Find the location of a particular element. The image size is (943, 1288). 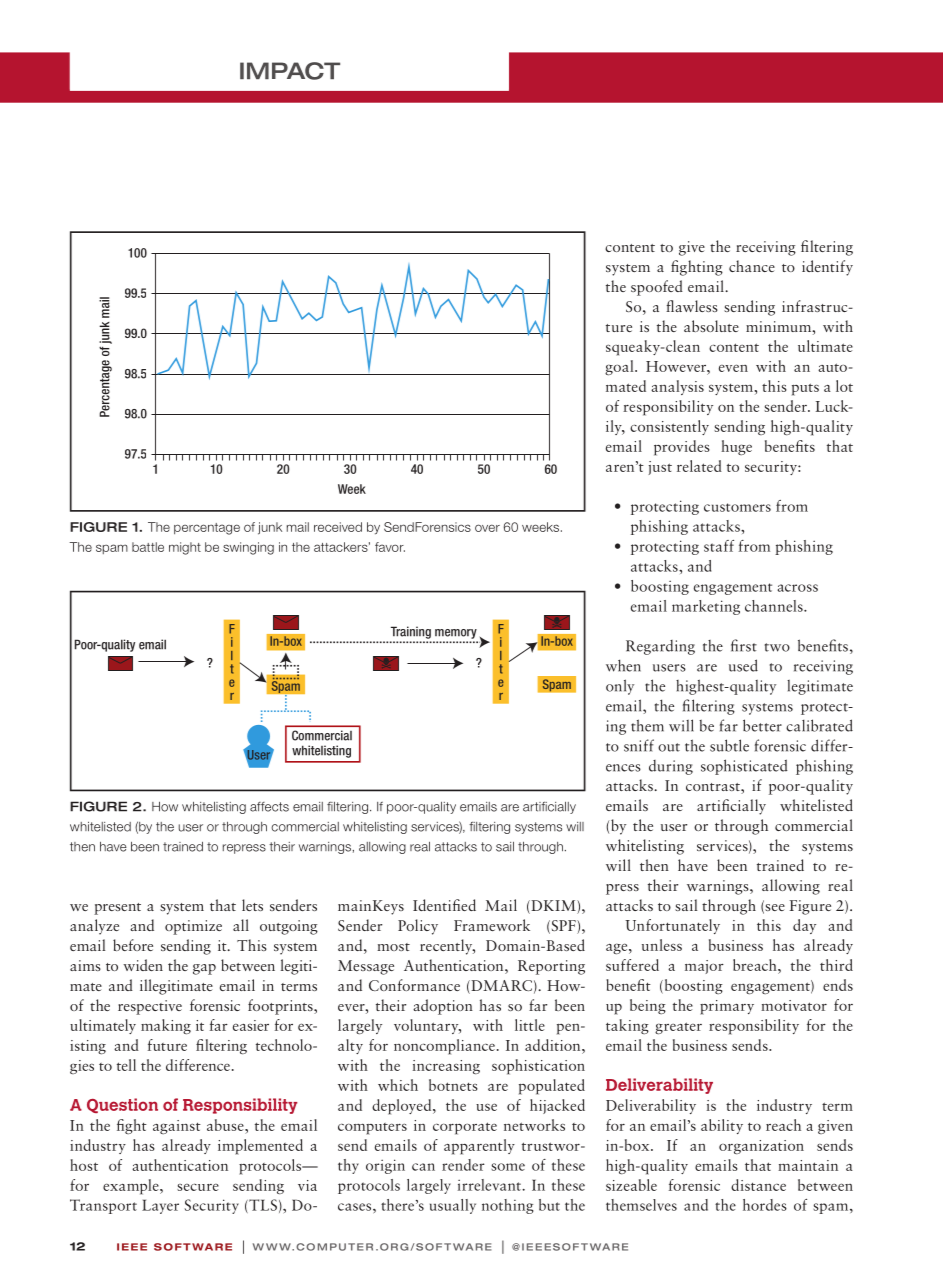

huge is located at coordinates (736, 447).
